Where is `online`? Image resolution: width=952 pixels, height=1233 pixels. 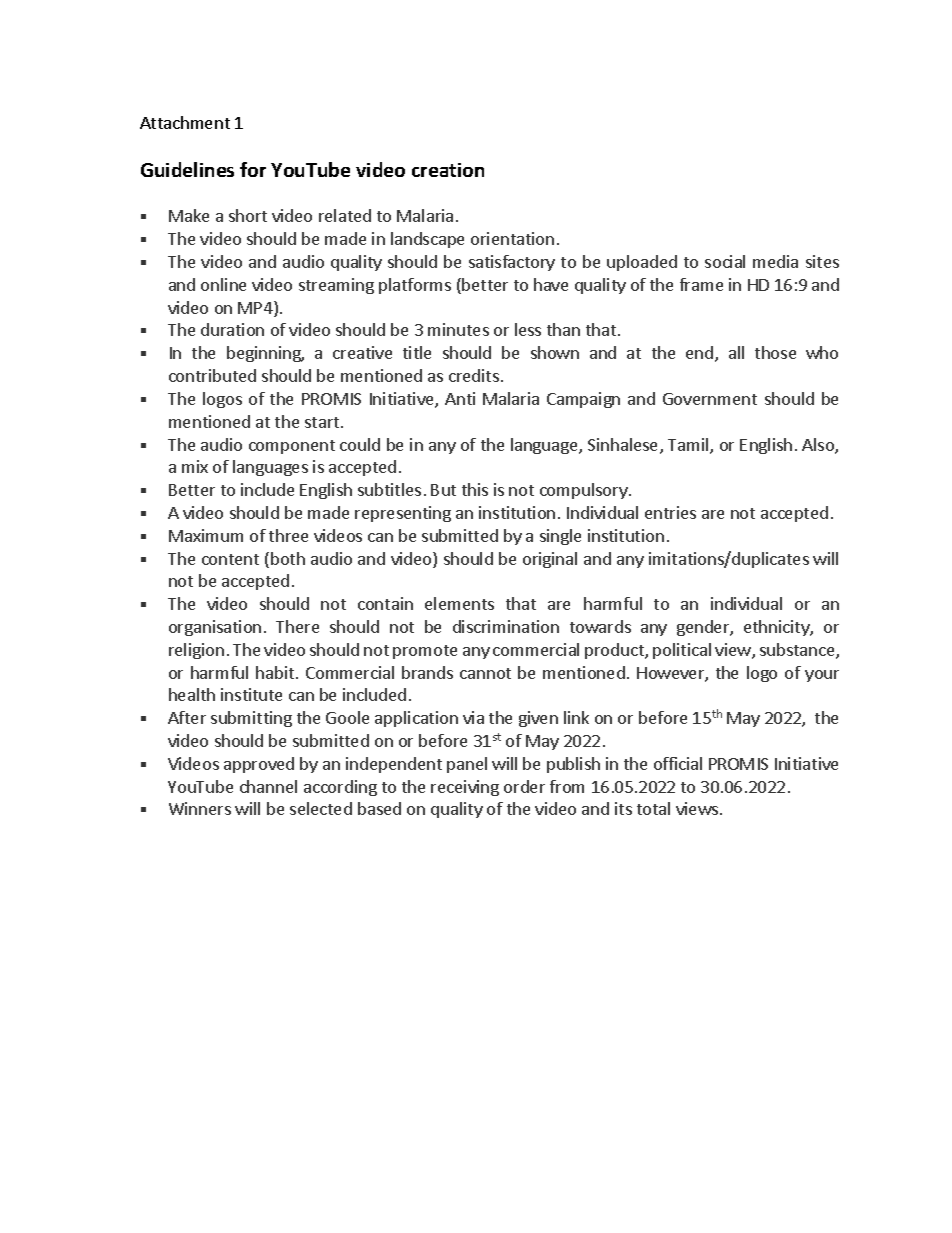 online is located at coordinates (223, 284).
